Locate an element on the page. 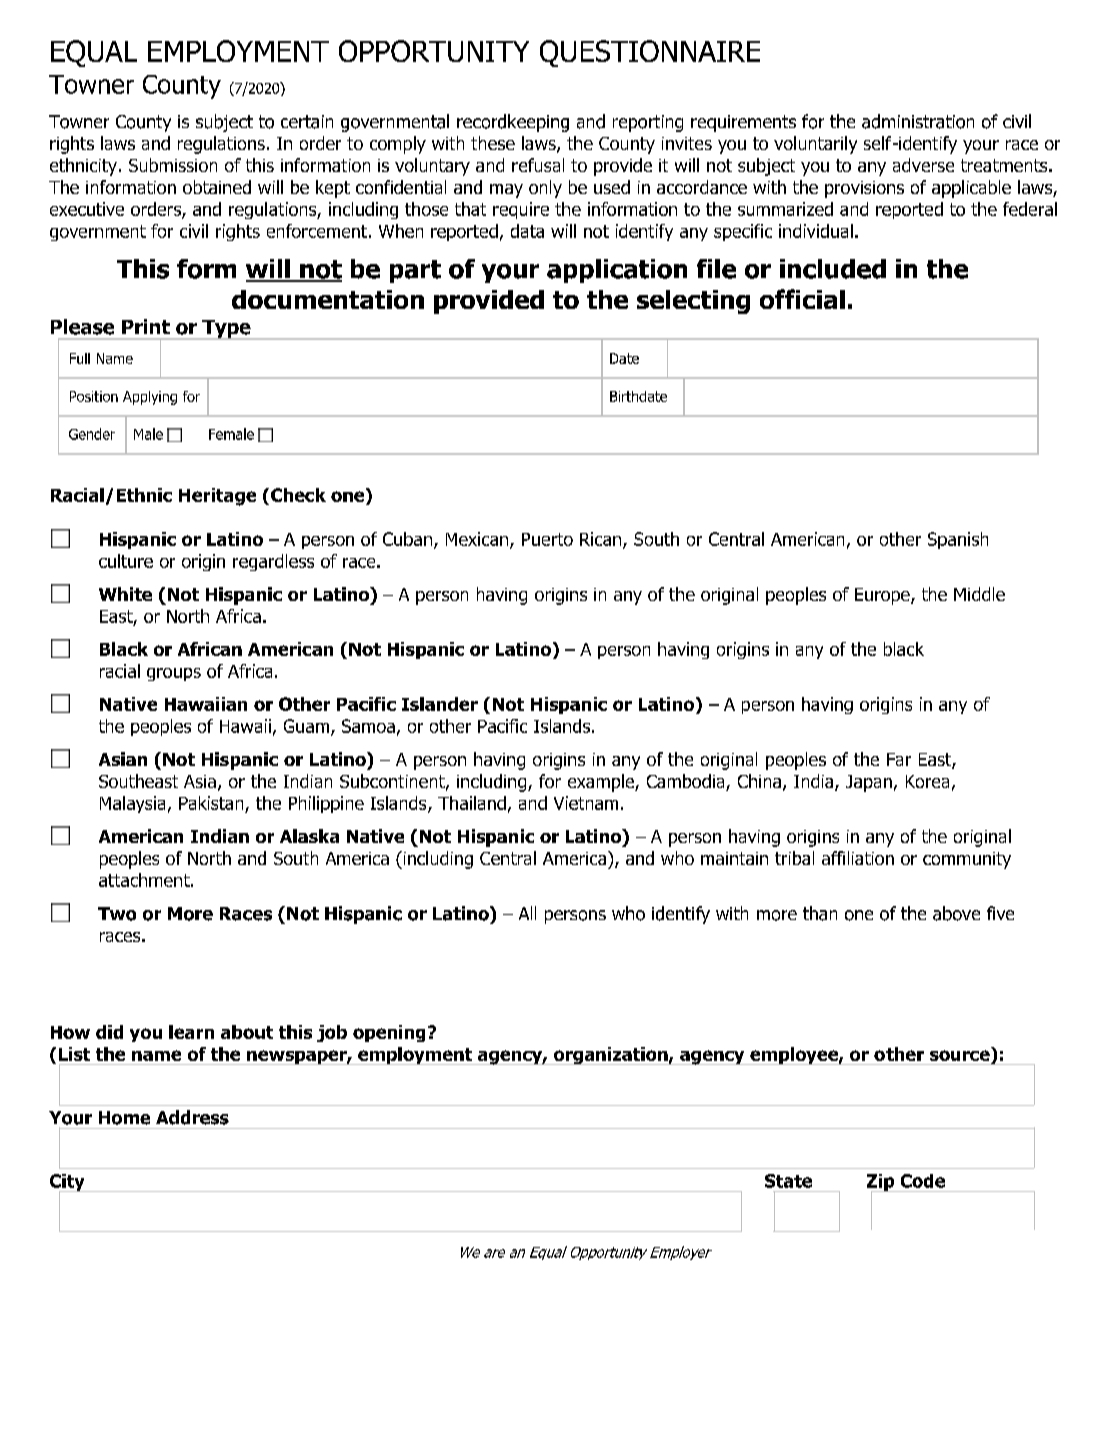 The width and height of the page is (1116, 1444). White is located at coordinates (125, 594).
